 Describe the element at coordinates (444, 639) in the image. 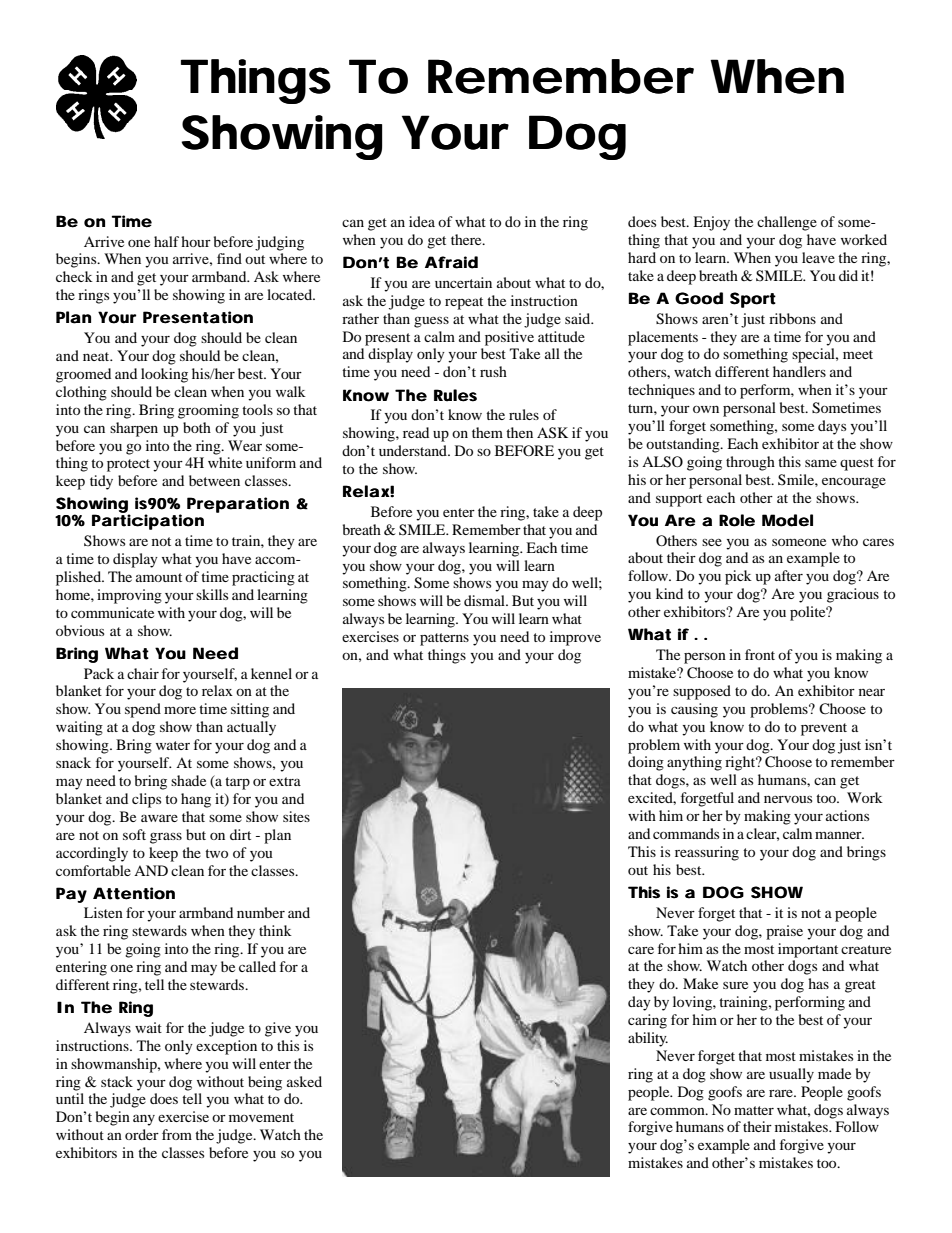

I see `patterns` at that location.
